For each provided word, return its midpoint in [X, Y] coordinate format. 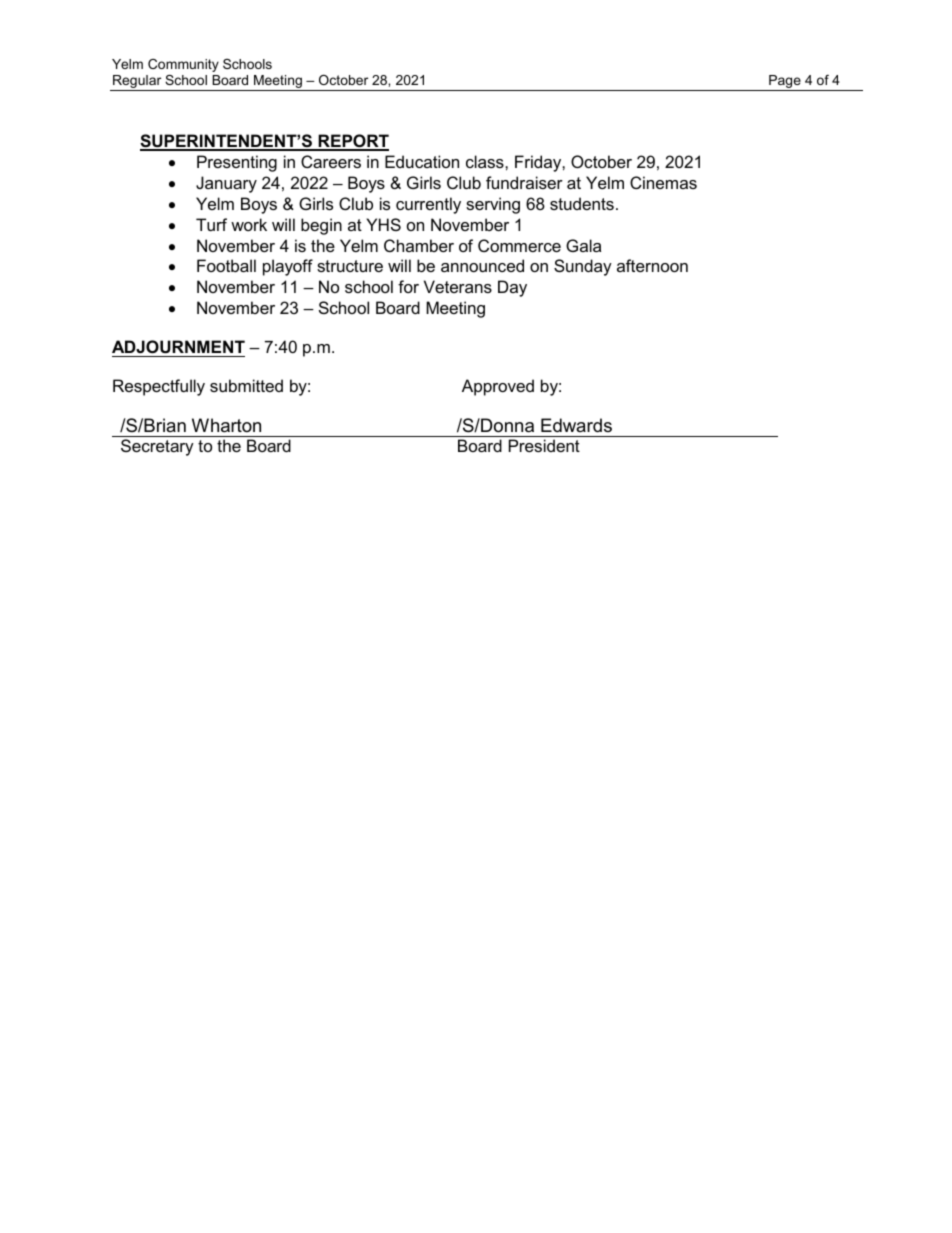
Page [785, 83]
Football [226, 265]
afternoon [652, 265]
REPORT [352, 142]
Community [183, 65]
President [544, 445]
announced [482, 265]
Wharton [226, 425]
